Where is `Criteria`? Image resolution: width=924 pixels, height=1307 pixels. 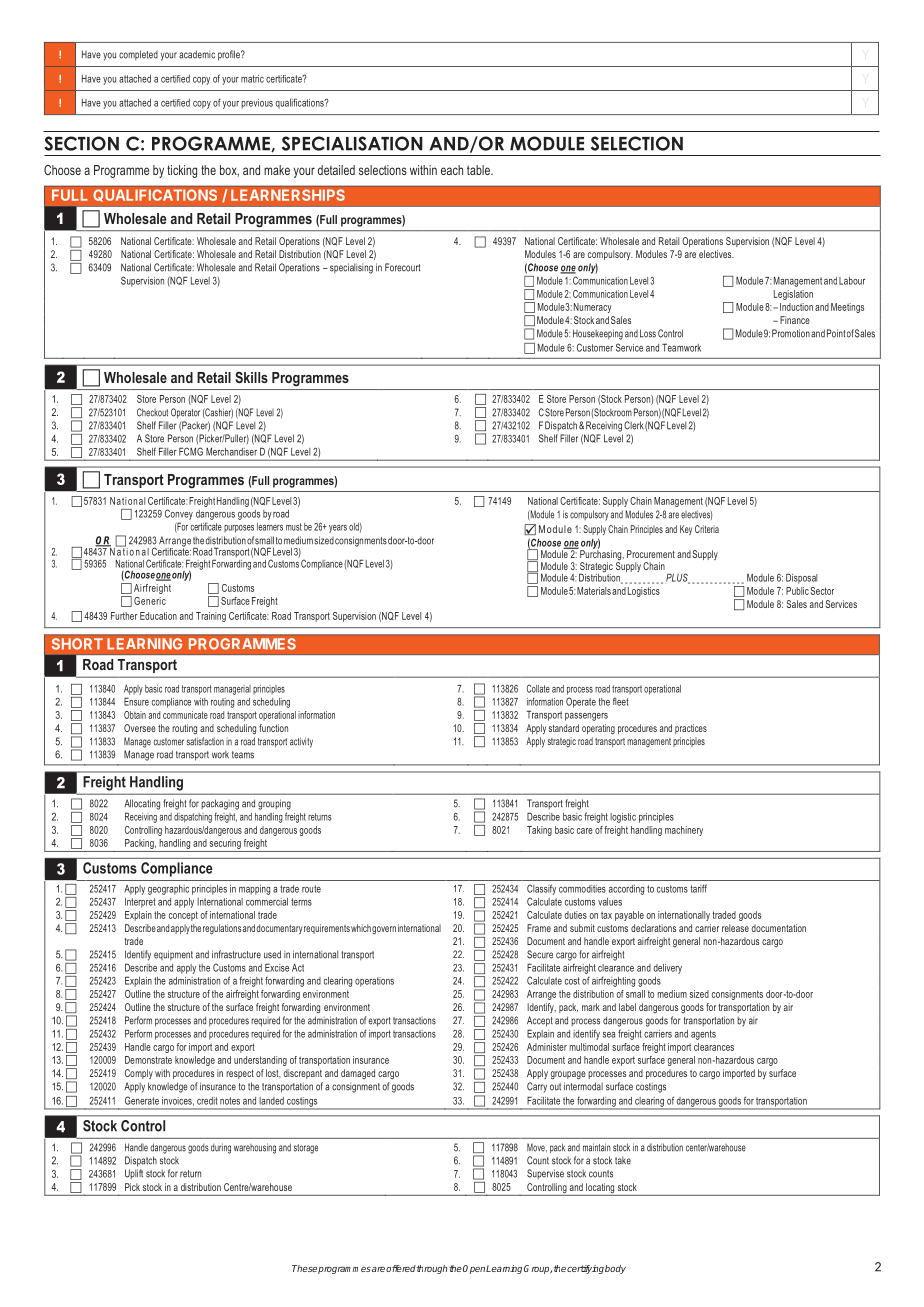
Criteria is located at coordinates (707, 529).
